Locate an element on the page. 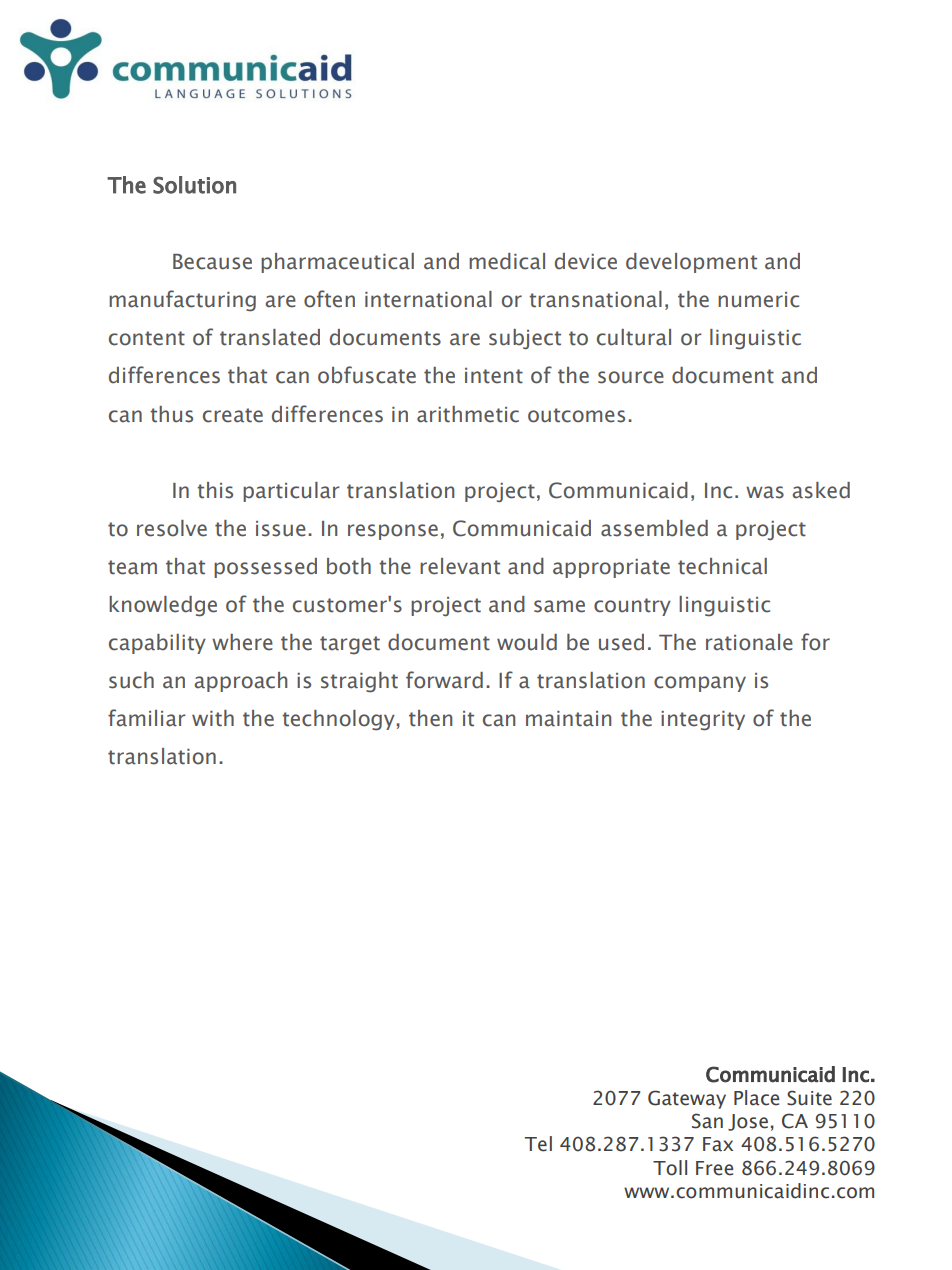 The height and width of the document is (1270, 952). Tel is located at coordinates (538, 1144).
